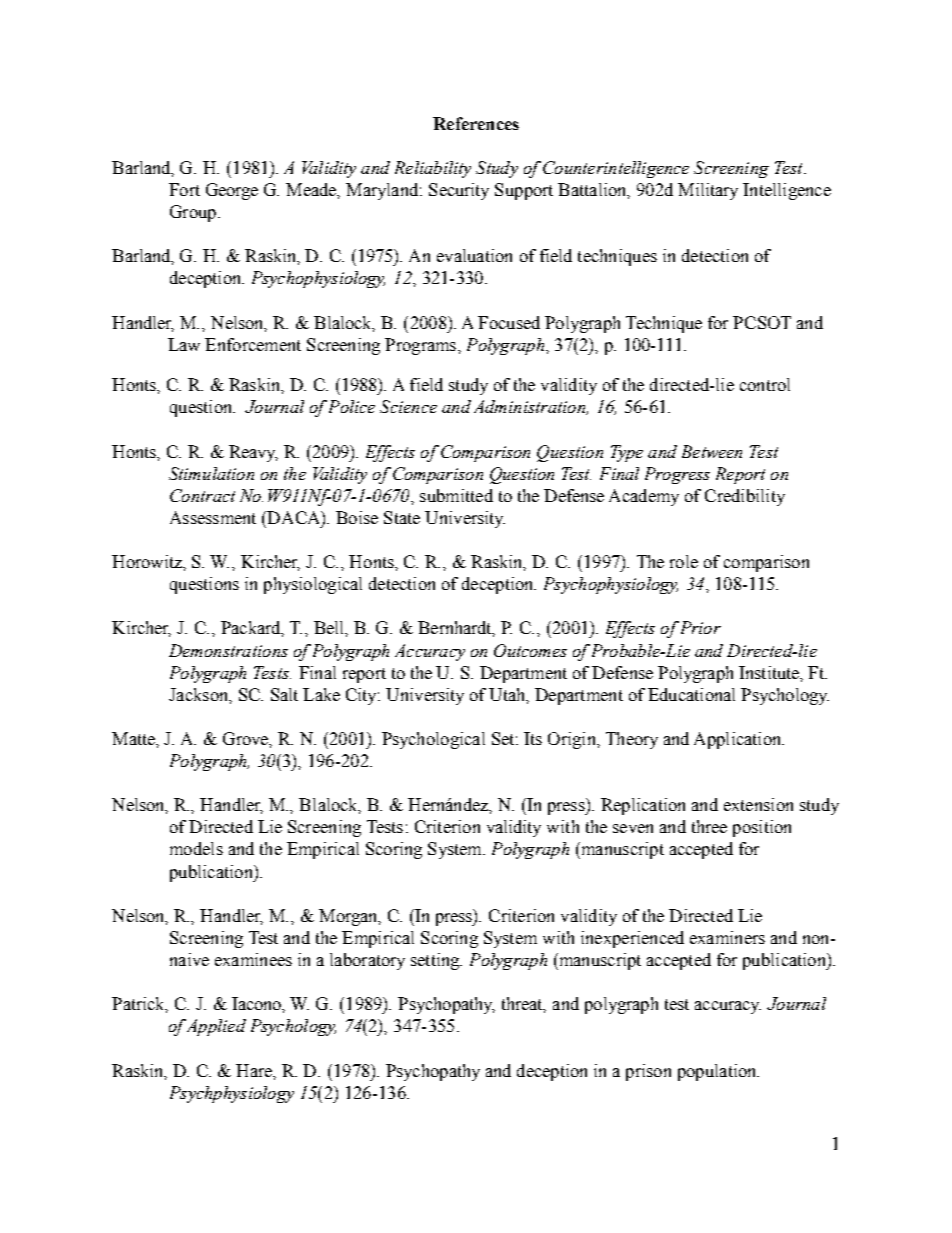  Describe the element at coordinates (765, 384) in the screenshot. I see `control` at that location.
